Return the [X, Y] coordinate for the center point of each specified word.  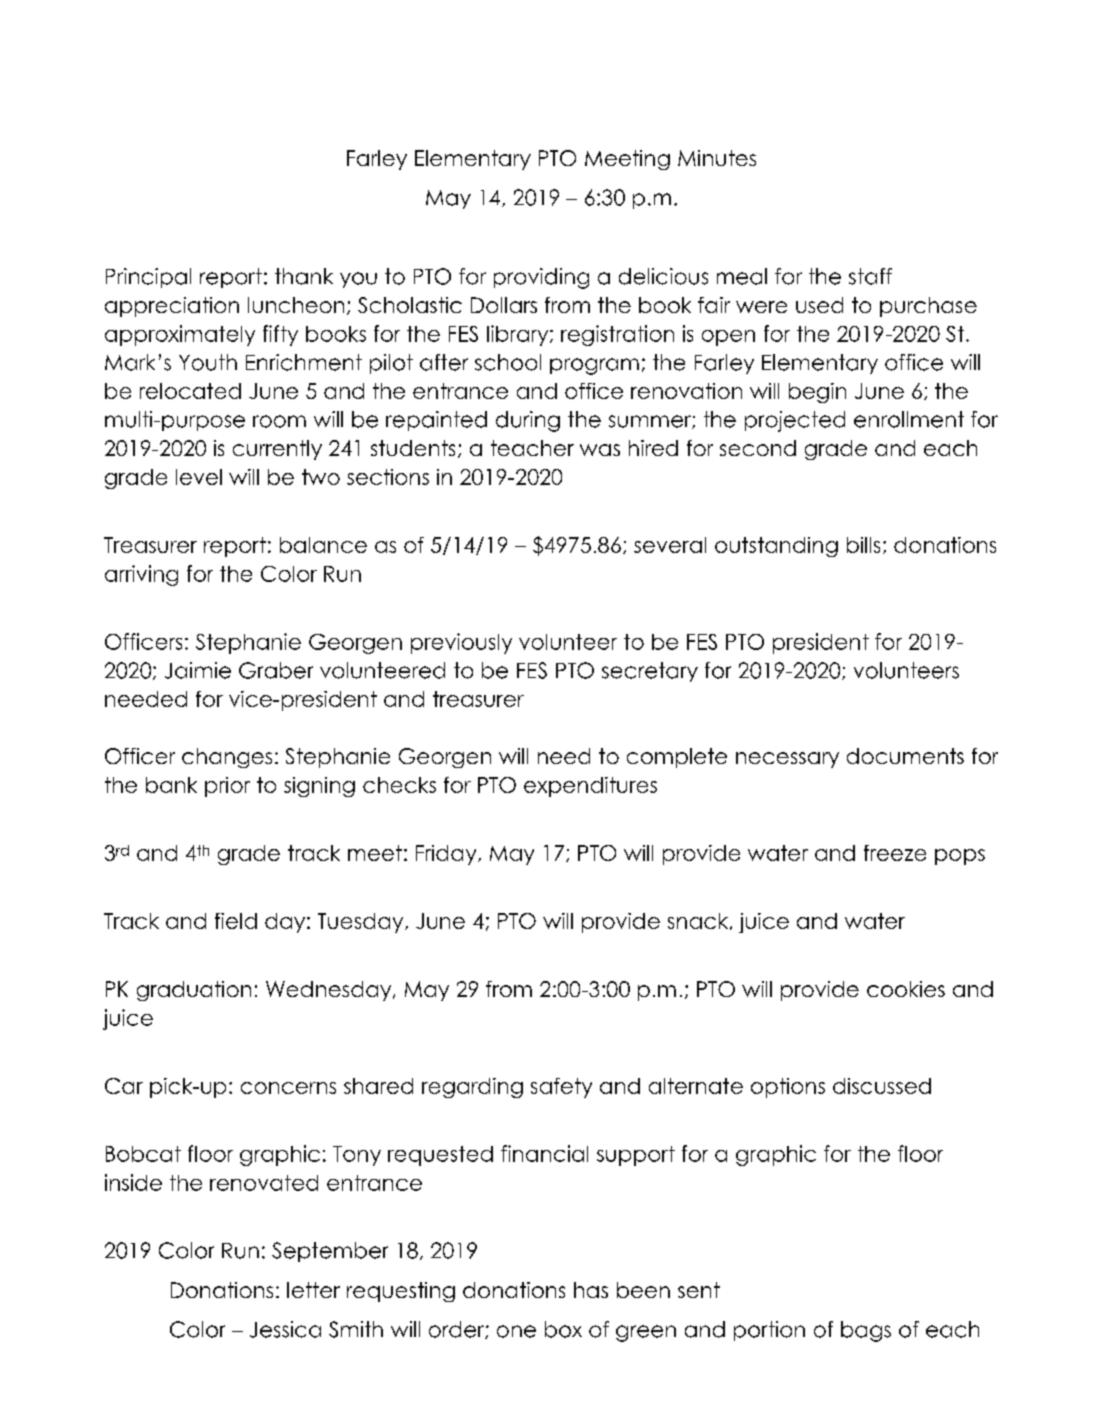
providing [541, 278]
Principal [148, 278]
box [563, 1329]
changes [227, 758]
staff [870, 276]
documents [905, 756]
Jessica [285, 1329]
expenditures [590, 787]
